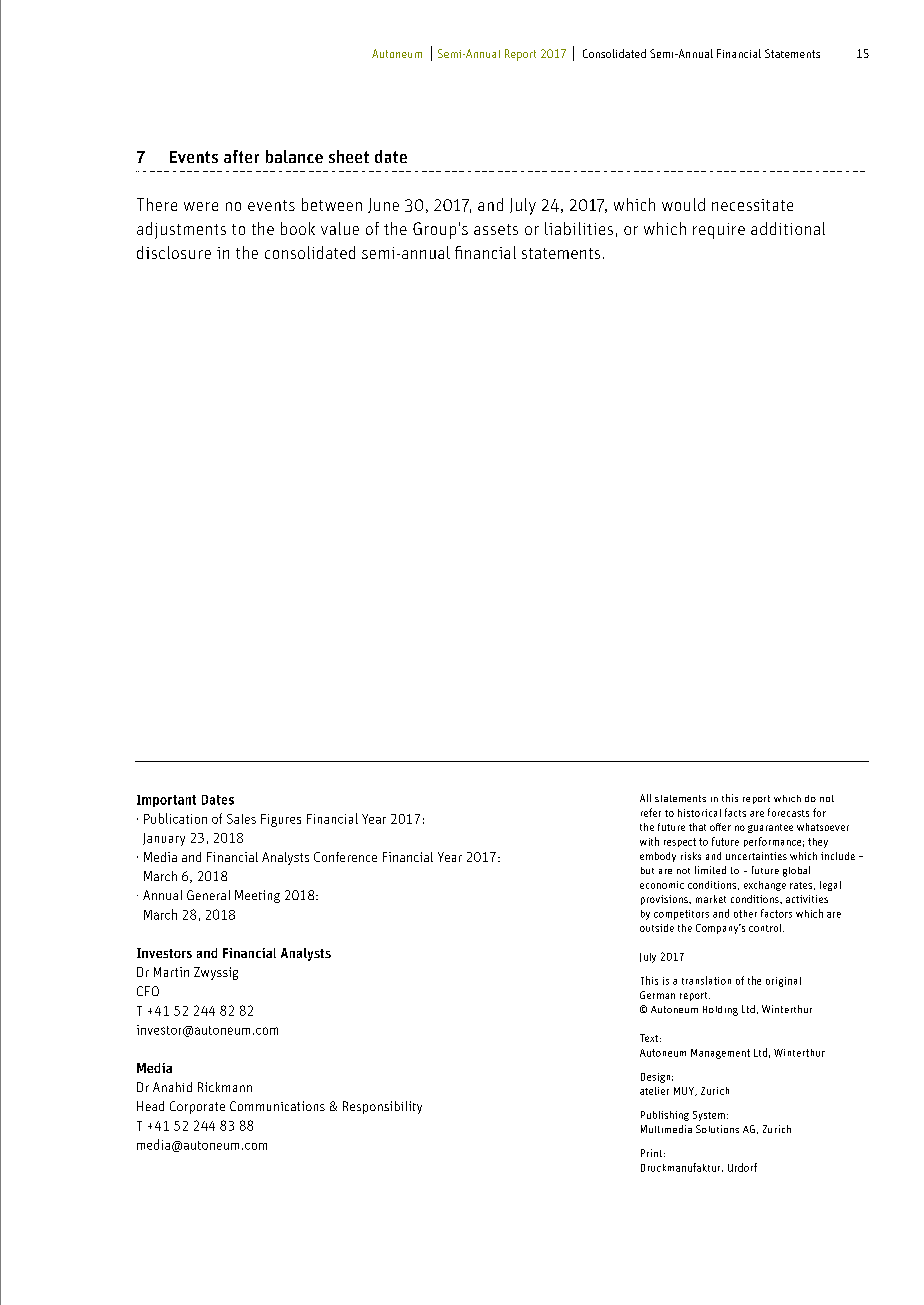  What do you see at coordinates (735, 812) in the image?
I see `facts` at bounding box center [735, 812].
